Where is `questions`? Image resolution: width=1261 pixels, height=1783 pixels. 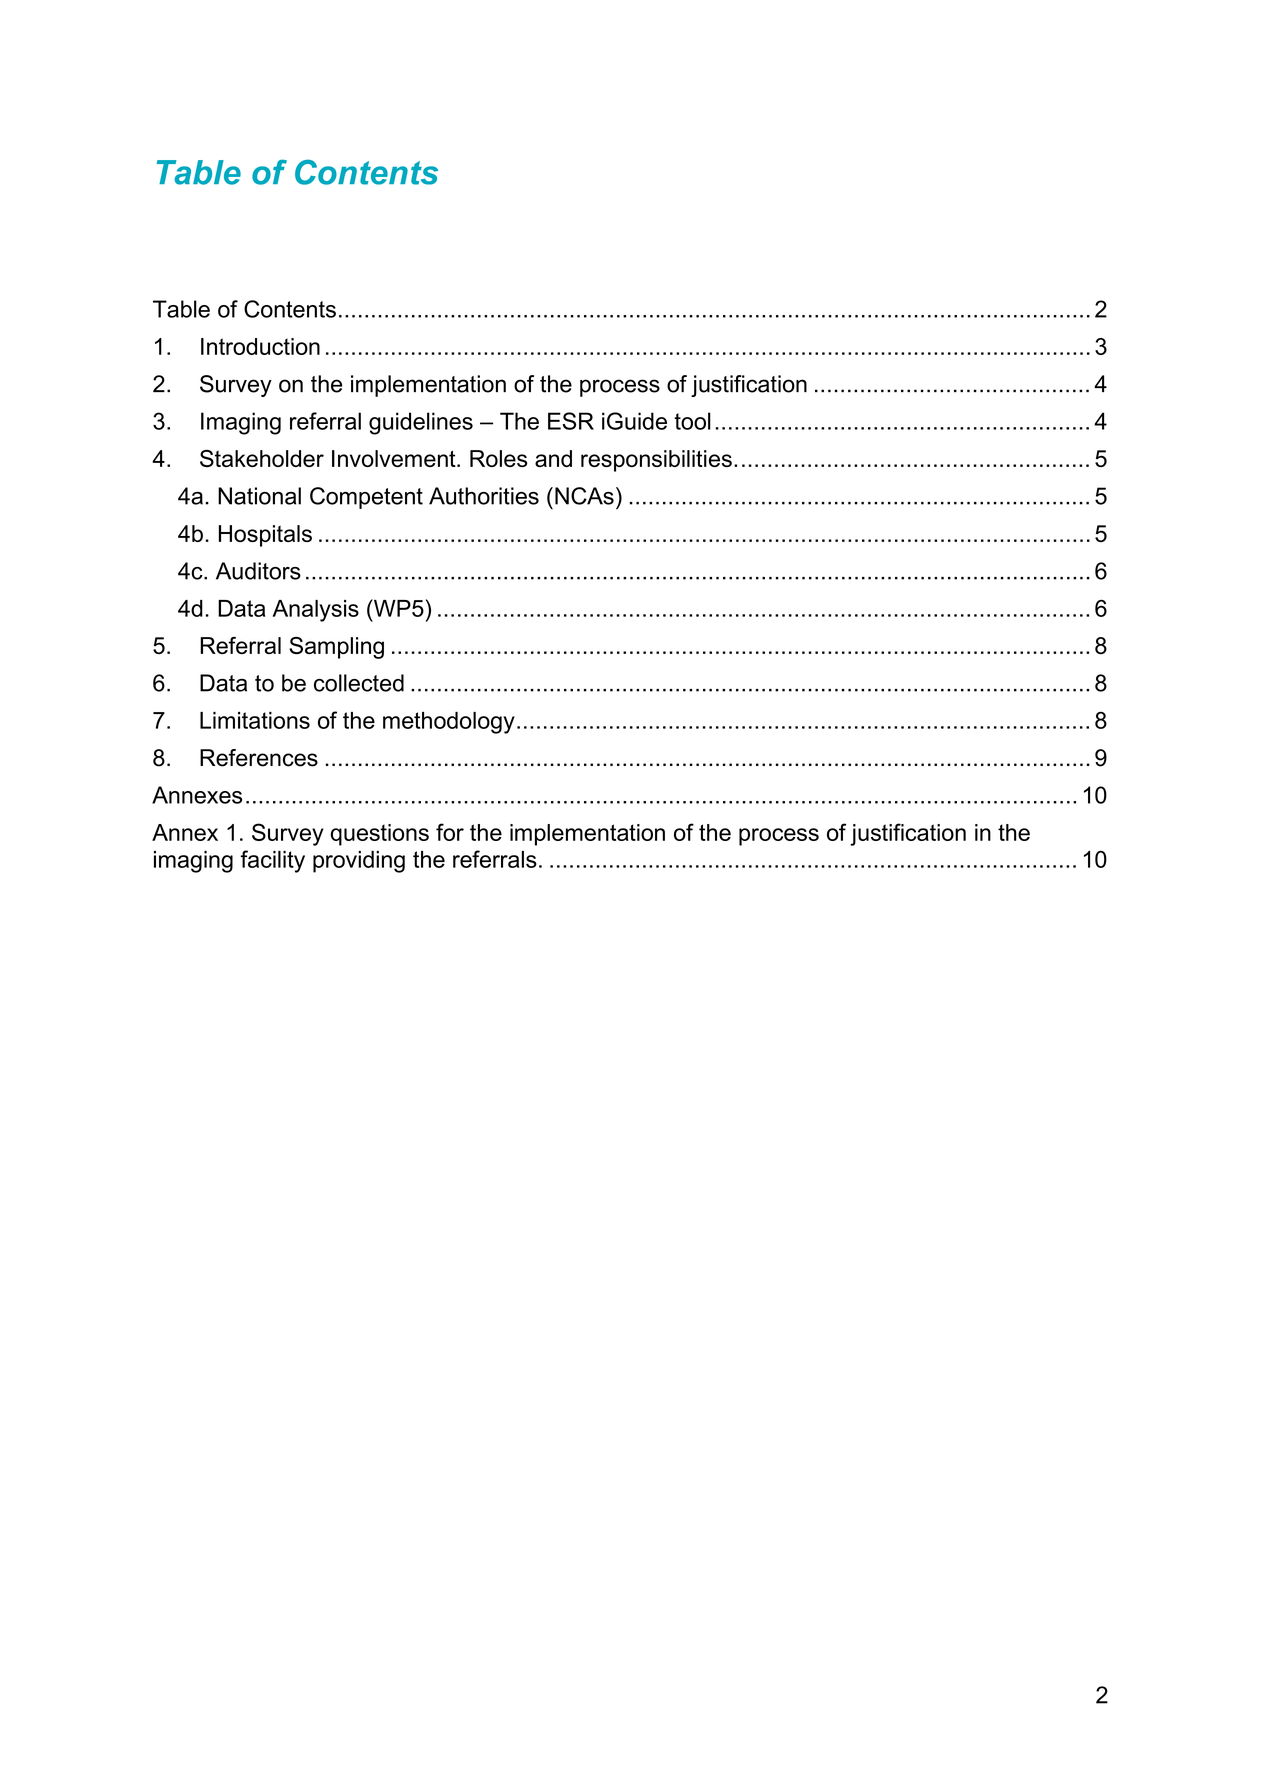 questions is located at coordinates (379, 835).
